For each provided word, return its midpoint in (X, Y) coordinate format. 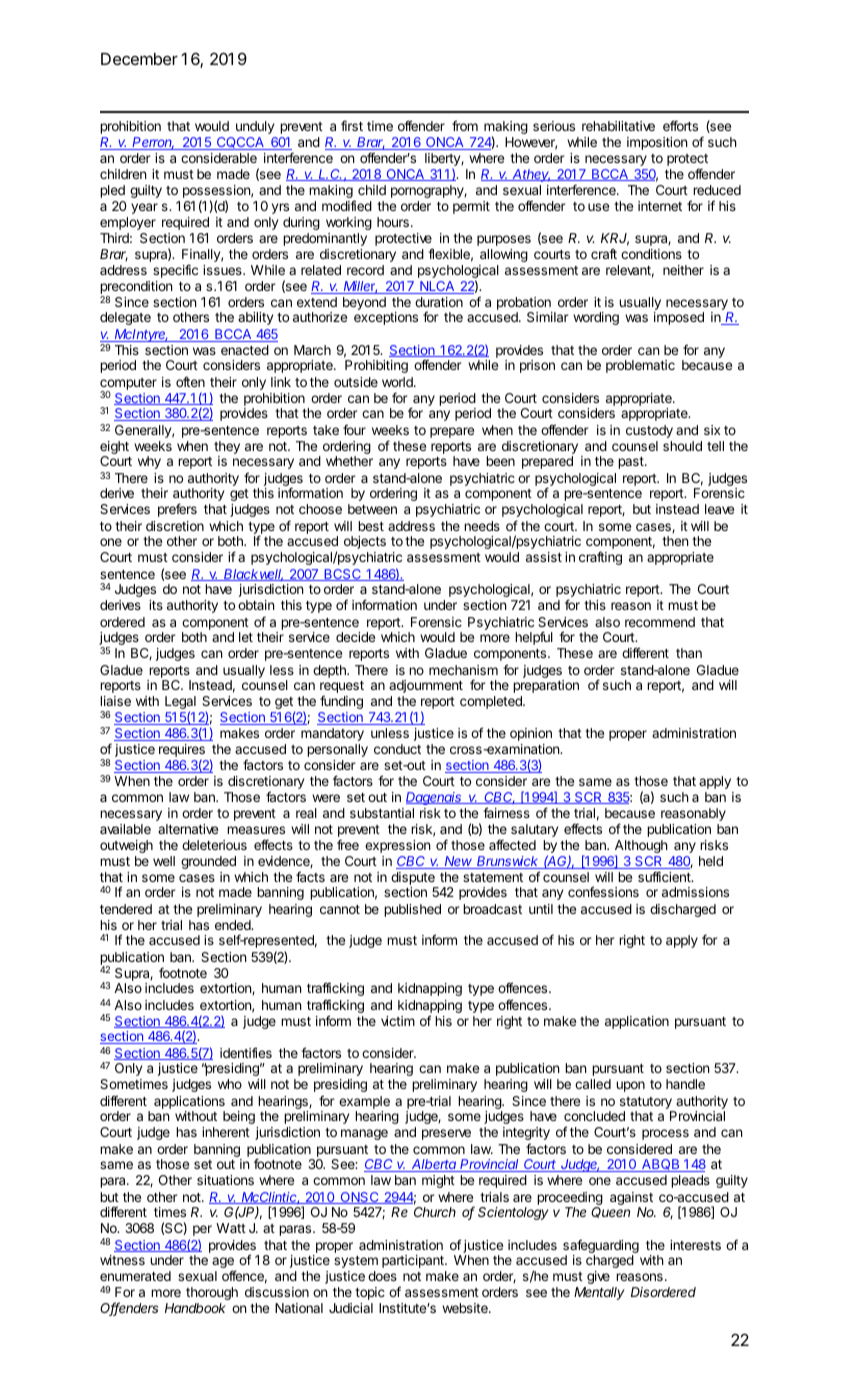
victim (398, 1021)
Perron (153, 143)
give (598, 1277)
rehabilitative (618, 126)
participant (414, 1261)
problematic (640, 366)
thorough (212, 1293)
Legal (180, 704)
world (398, 382)
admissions (695, 892)
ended (234, 925)
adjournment (426, 686)
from (465, 125)
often (190, 381)
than (689, 653)
